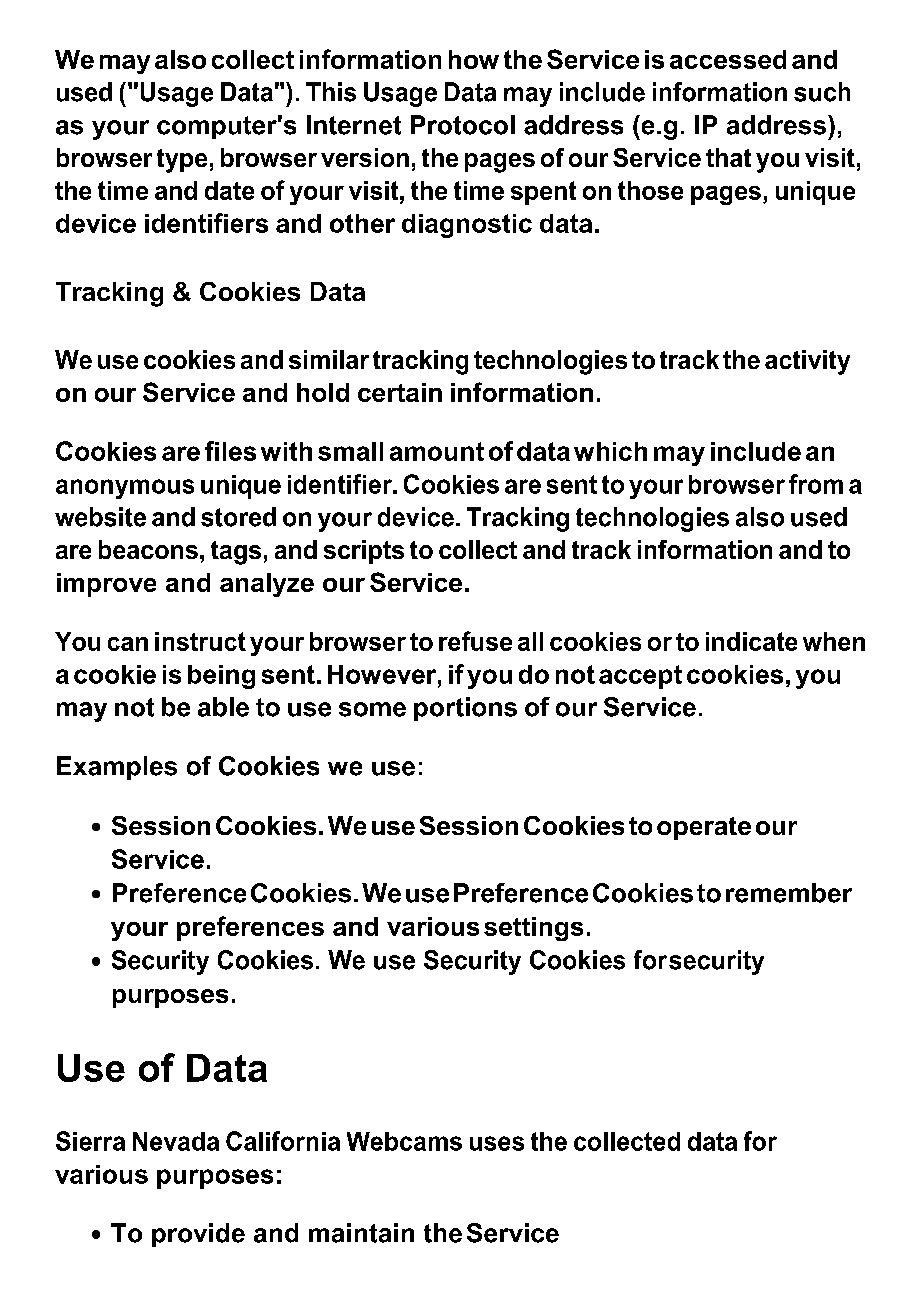 The height and width of the page is (1309, 924). Describe the element at coordinates (198, 1235) in the page. I see `provide` at that location.
